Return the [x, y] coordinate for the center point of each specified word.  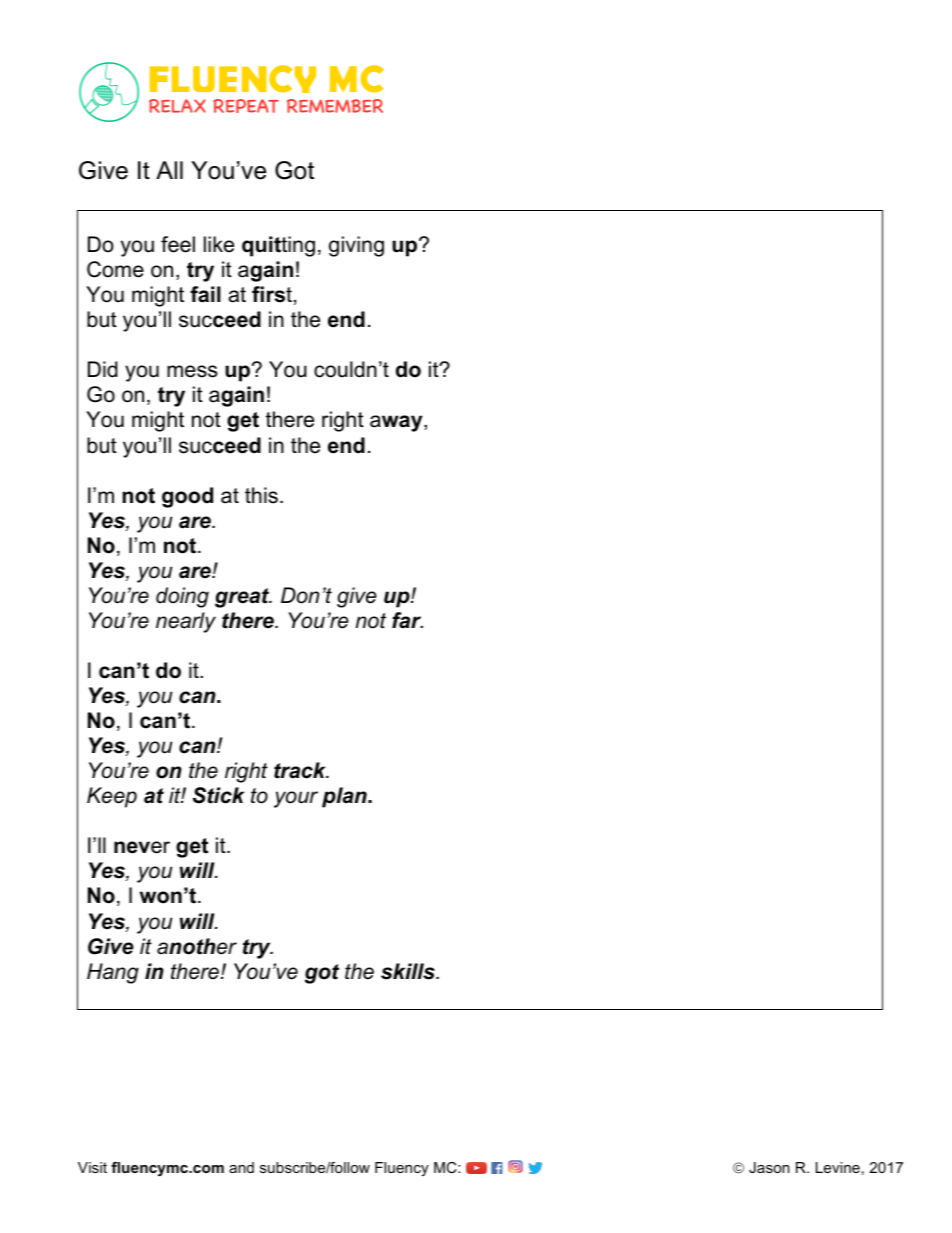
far [407, 620]
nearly [186, 622]
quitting [278, 246]
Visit [92, 1167]
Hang [113, 973]
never [142, 847]
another [197, 946]
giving [356, 246]
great [243, 598]
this [261, 495]
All [169, 170]
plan [345, 797]
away [397, 423]
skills [409, 971]
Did [103, 369]
